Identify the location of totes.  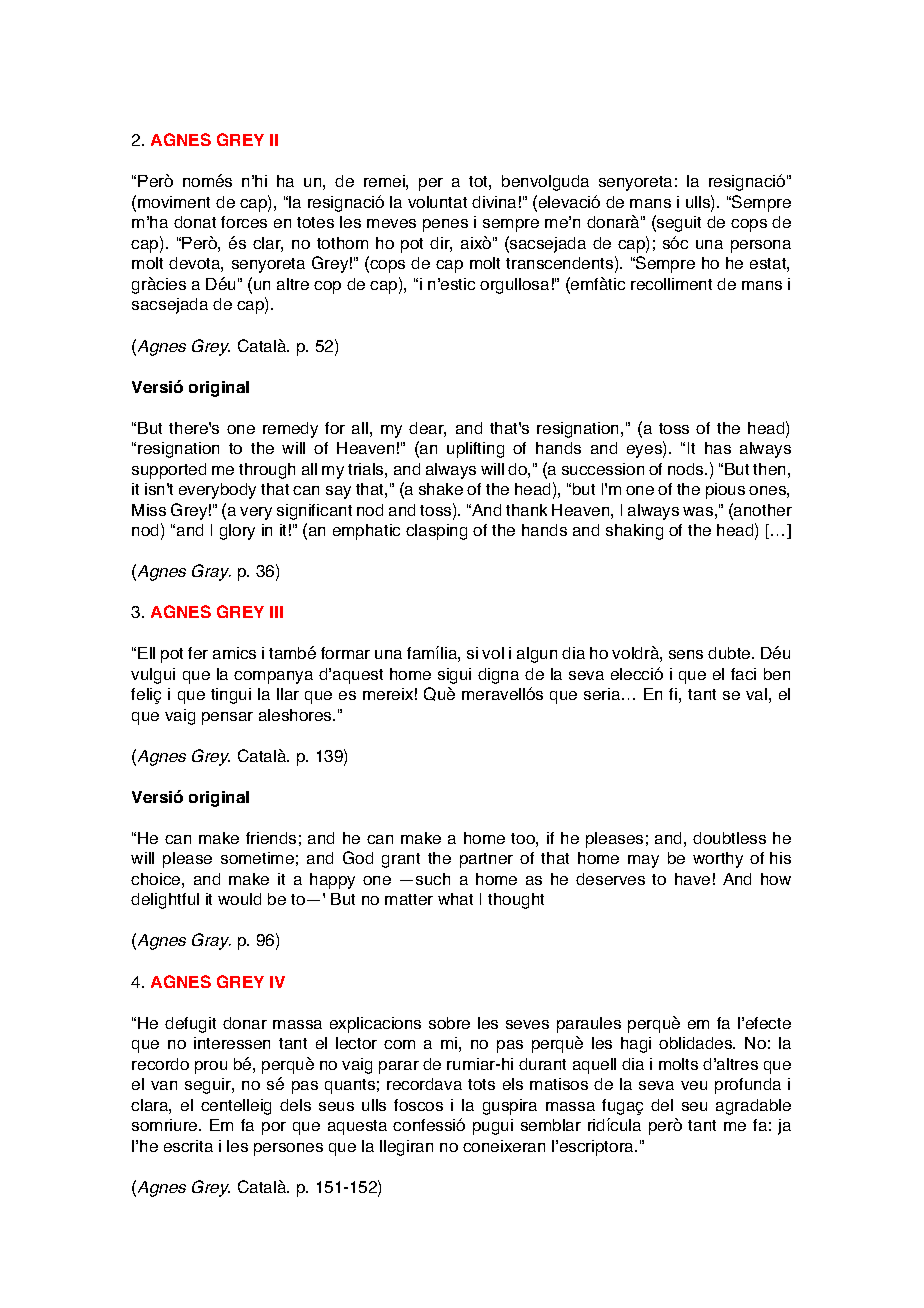
(315, 222).
